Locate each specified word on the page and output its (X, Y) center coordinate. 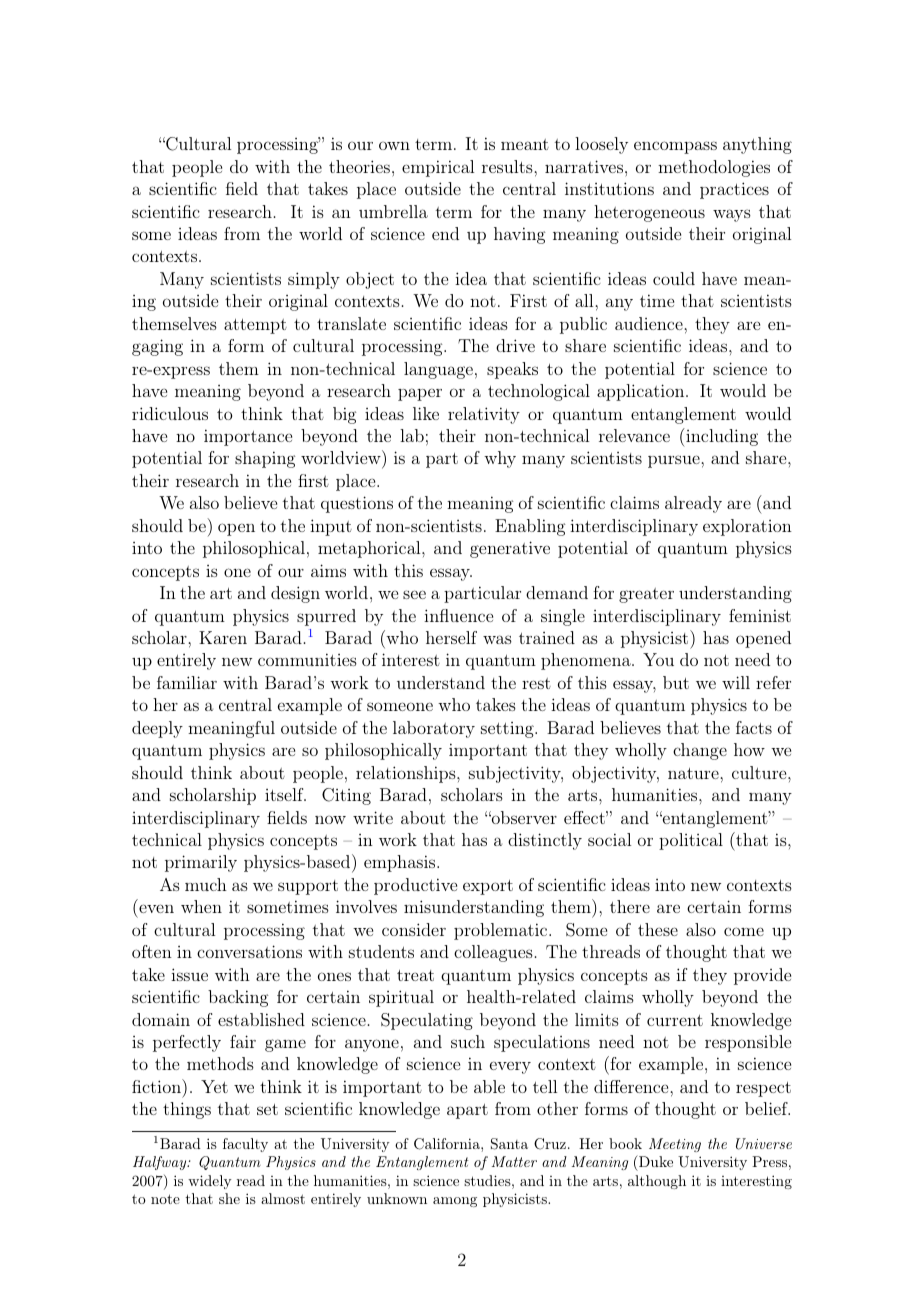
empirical (438, 168)
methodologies (714, 168)
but (676, 682)
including (720, 437)
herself (451, 637)
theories (359, 166)
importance (248, 437)
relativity (484, 415)
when (201, 906)
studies (487, 1180)
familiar (187, 682)
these (658, 929)
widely (210, 1182)
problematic (500, 931)
